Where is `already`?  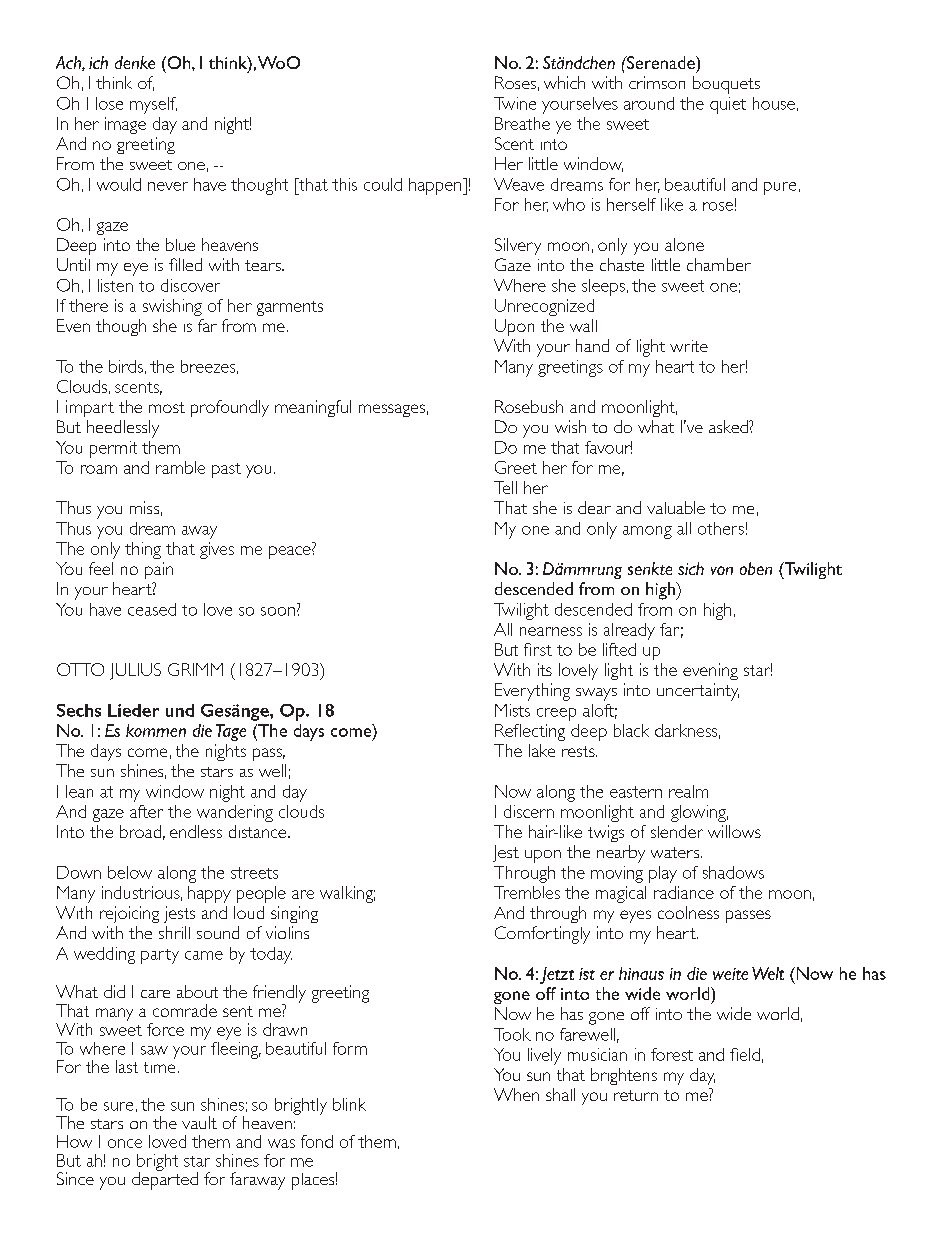 already is located at coordinates (629, 631).
